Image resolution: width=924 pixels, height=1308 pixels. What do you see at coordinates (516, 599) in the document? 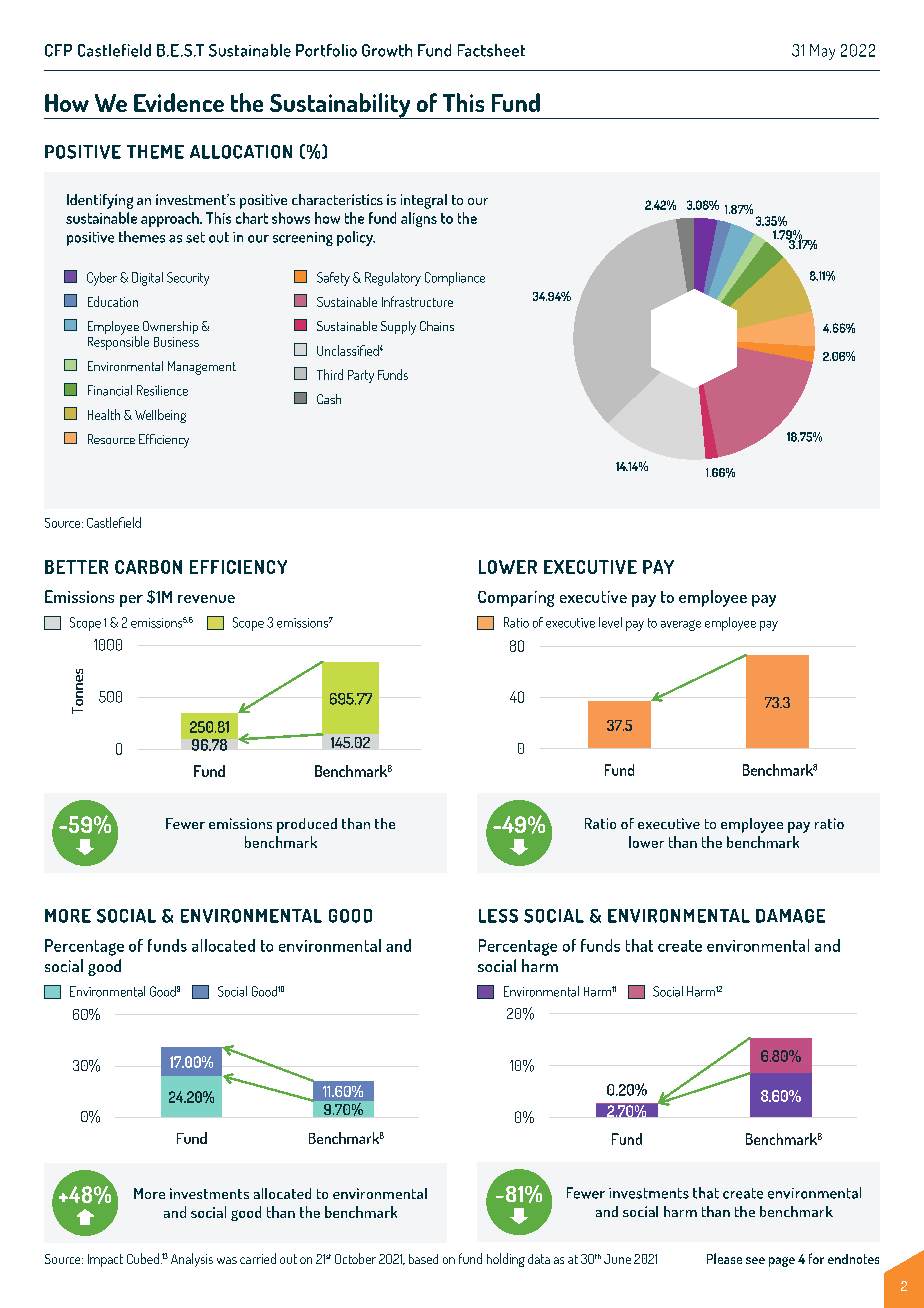
I see `Comparing` at bounding box center [516, 599].
